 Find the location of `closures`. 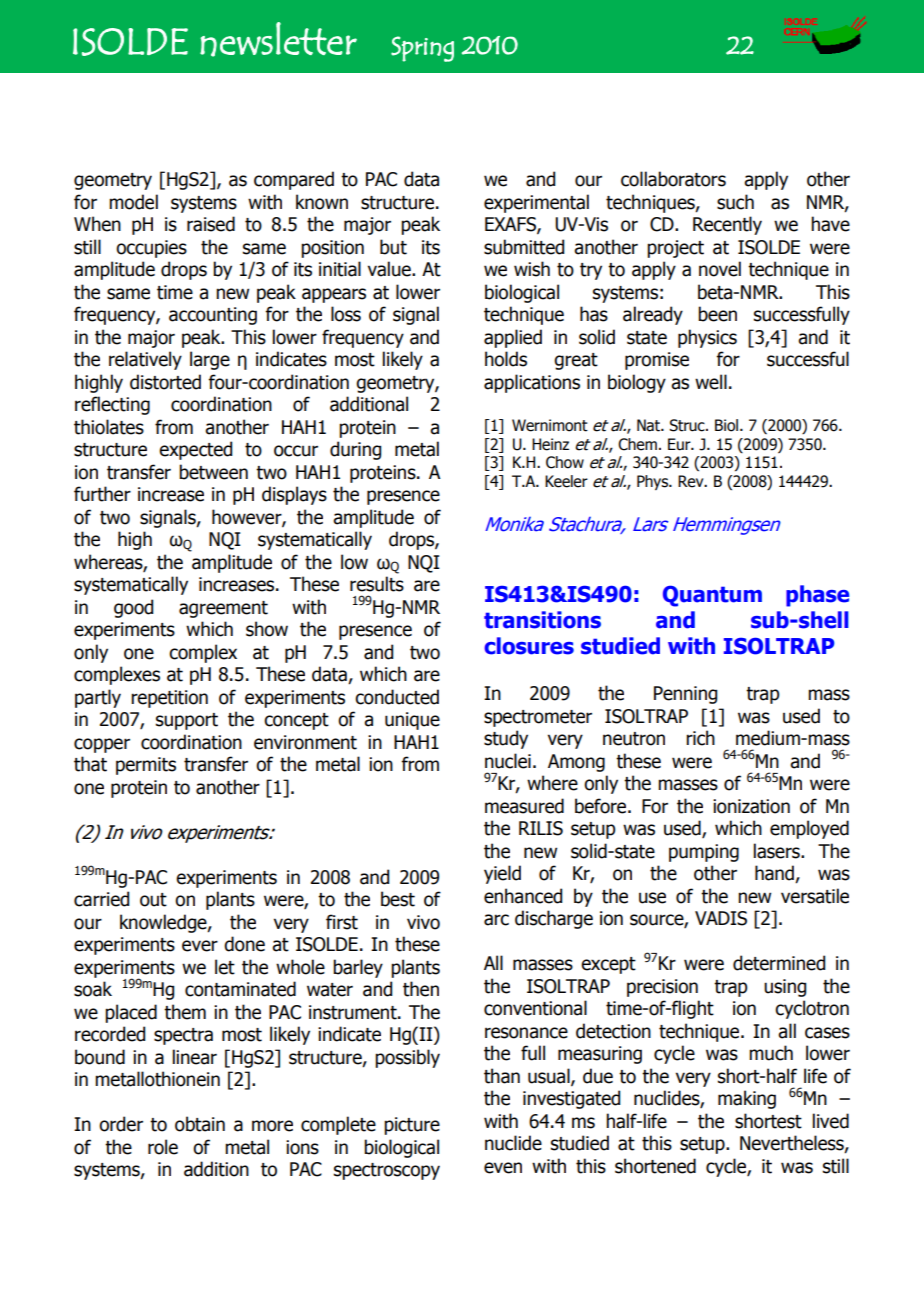

closures is located at coordinates (529, 646).
